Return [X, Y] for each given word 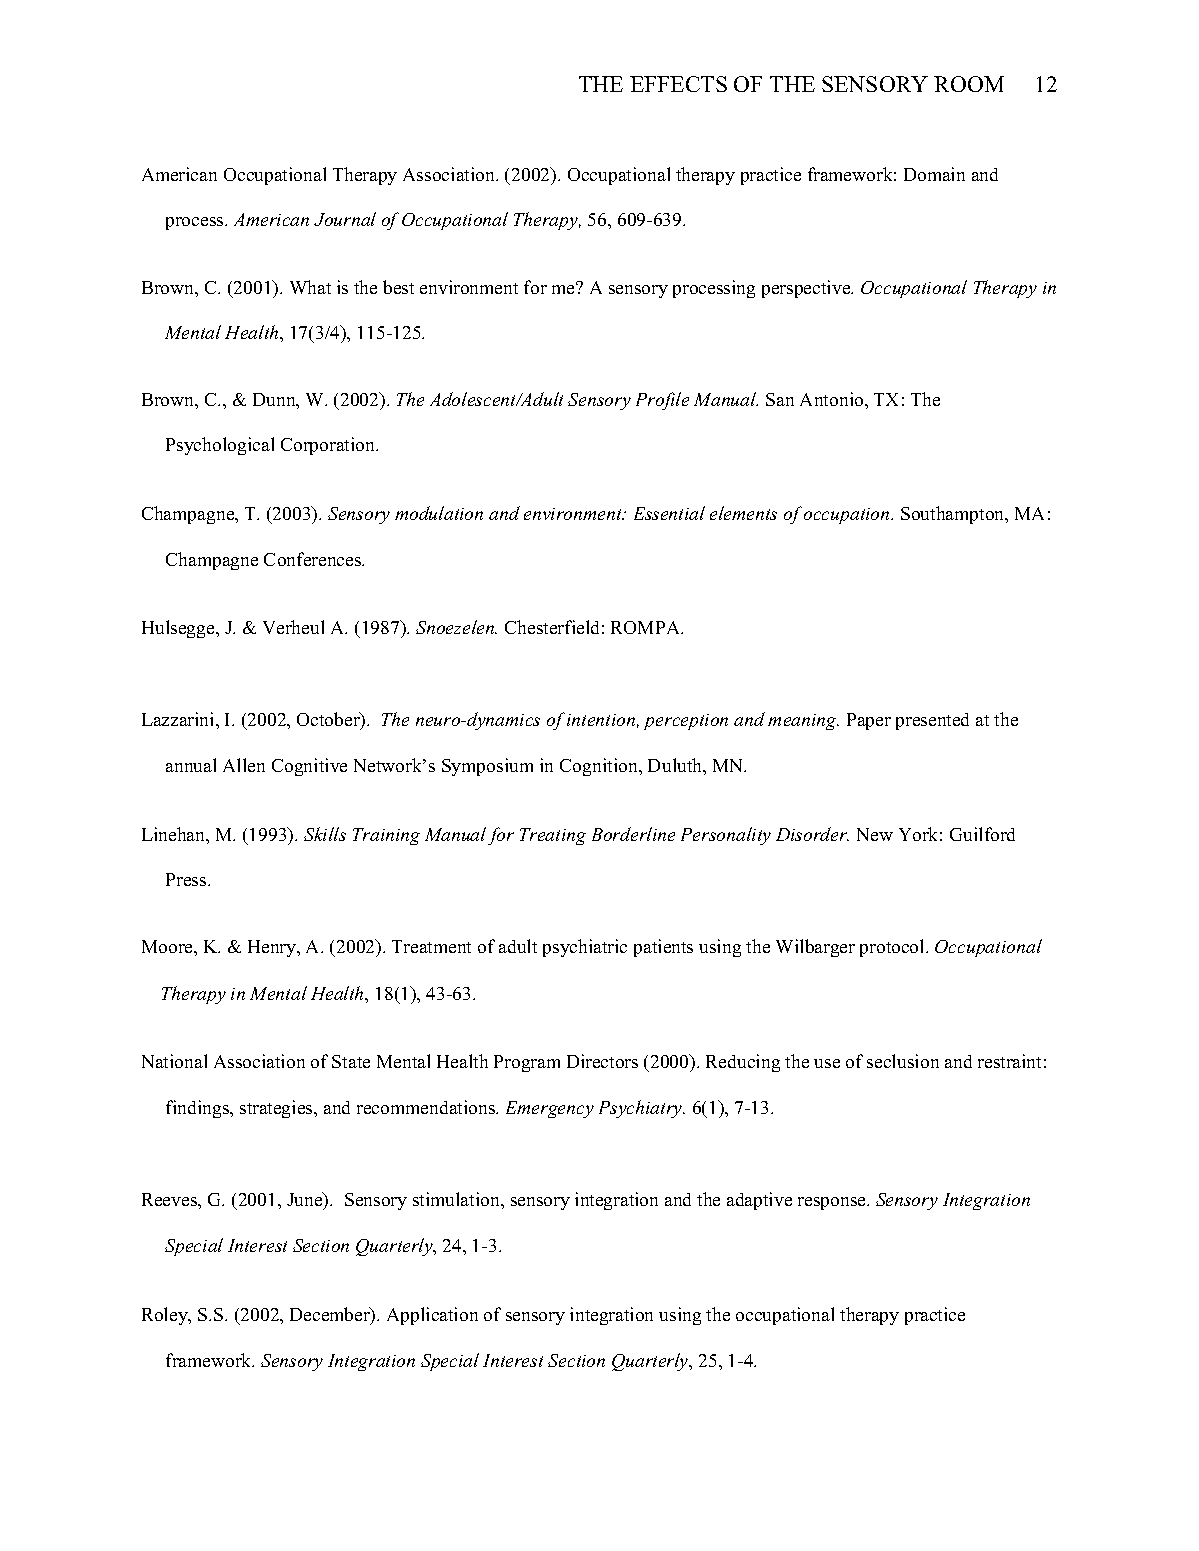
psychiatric [585, 948]
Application [432, 1316]
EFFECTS [678, 84]
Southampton [954, 515]
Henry [273, 948]
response [833, 1203]
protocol [893, 948]
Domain [934, 174]
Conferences [314, 559]
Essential [669, 513]
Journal [345, 219]
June [306, 1200]
